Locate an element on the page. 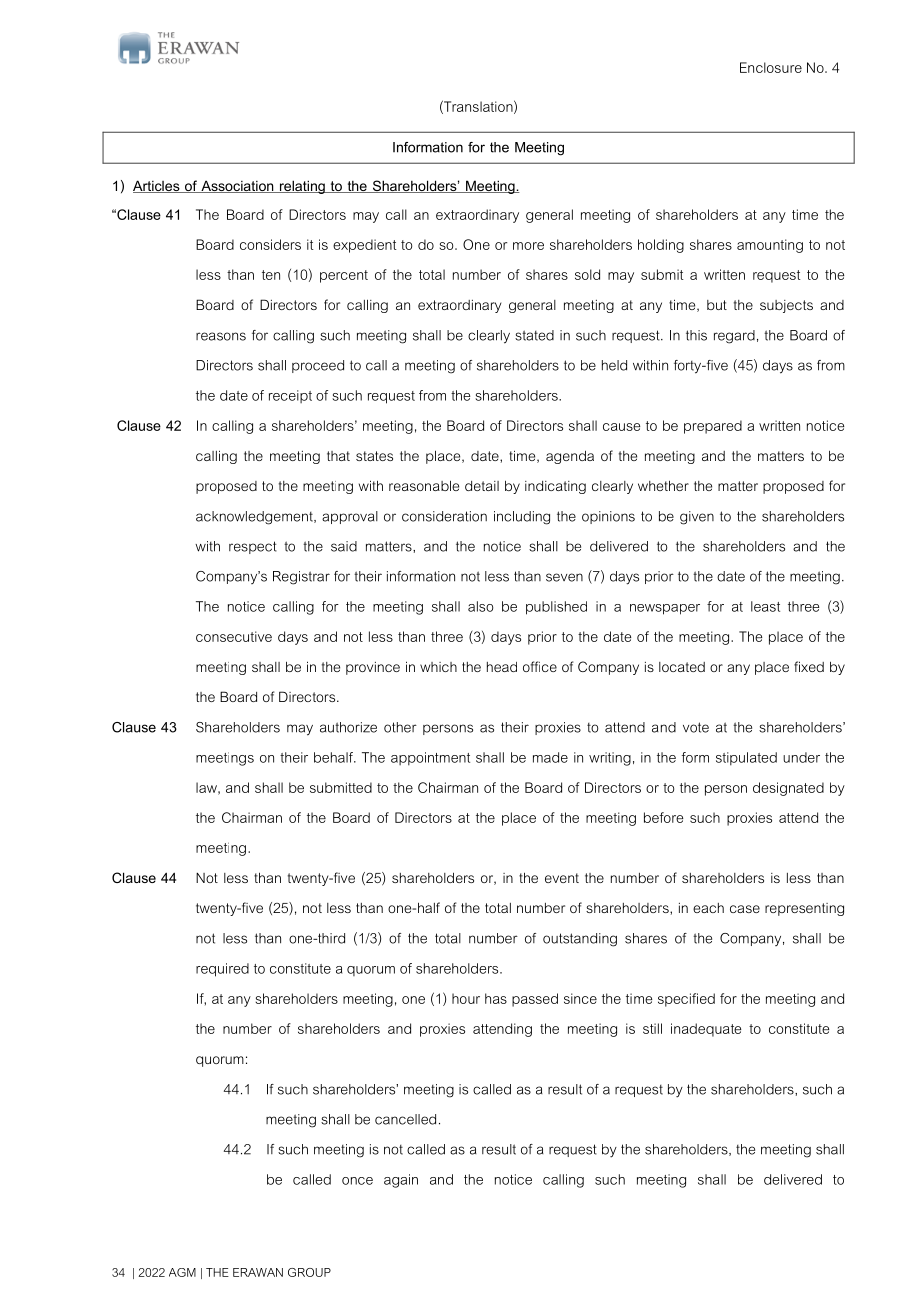 The image size is (924, 1308). Association is located at coordinates (237, 186).
